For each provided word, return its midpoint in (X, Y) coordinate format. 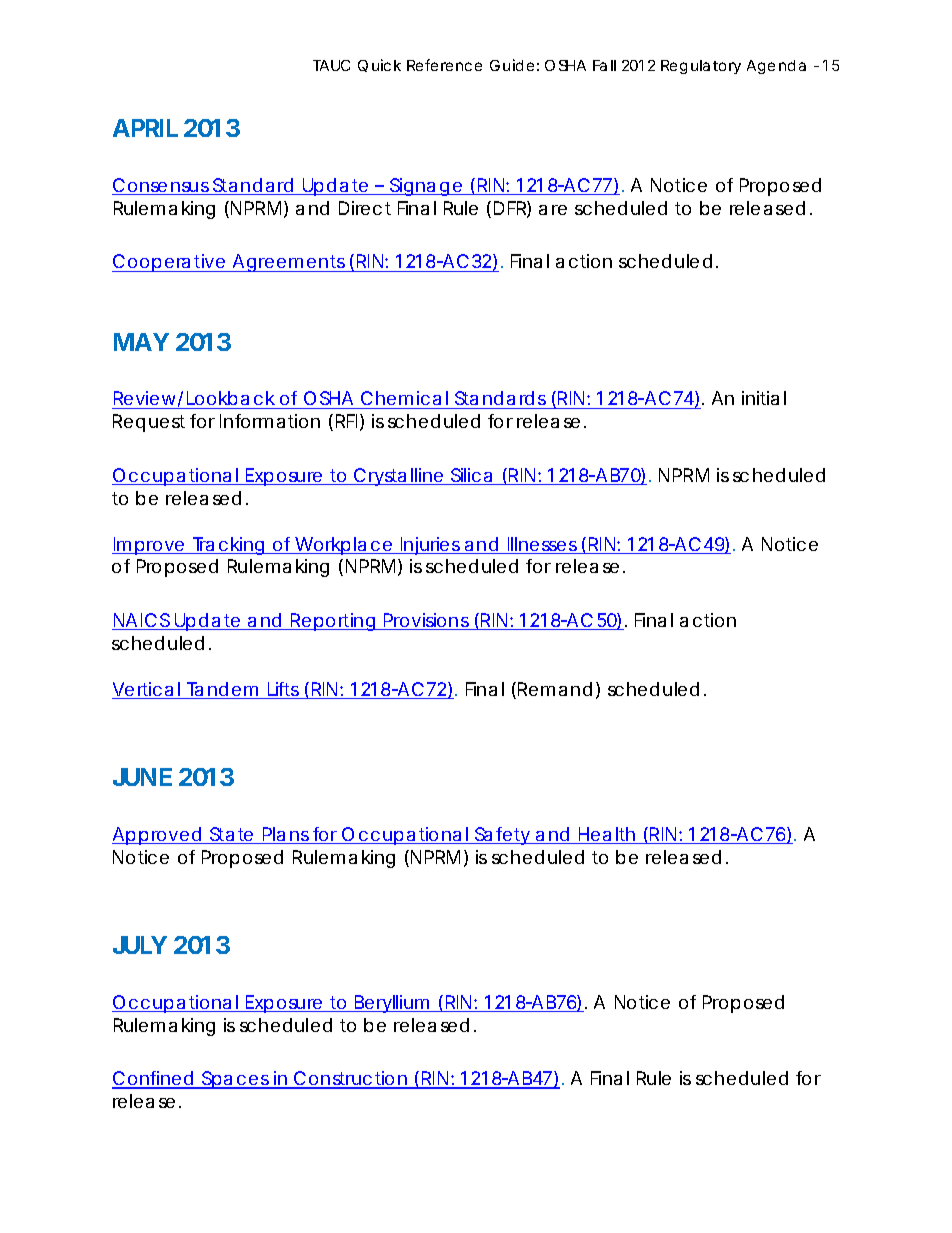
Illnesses (542, 545)
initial (764, 398)
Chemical (405, 400)
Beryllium (392, 1004)
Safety (503, 836)
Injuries (431, 546)
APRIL (145, 128)
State (232, 835)
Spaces (236, 1080)
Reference (444, 65)
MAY (141, 342)
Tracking (228, 546)
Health (607, 835)
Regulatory (701, 67)
